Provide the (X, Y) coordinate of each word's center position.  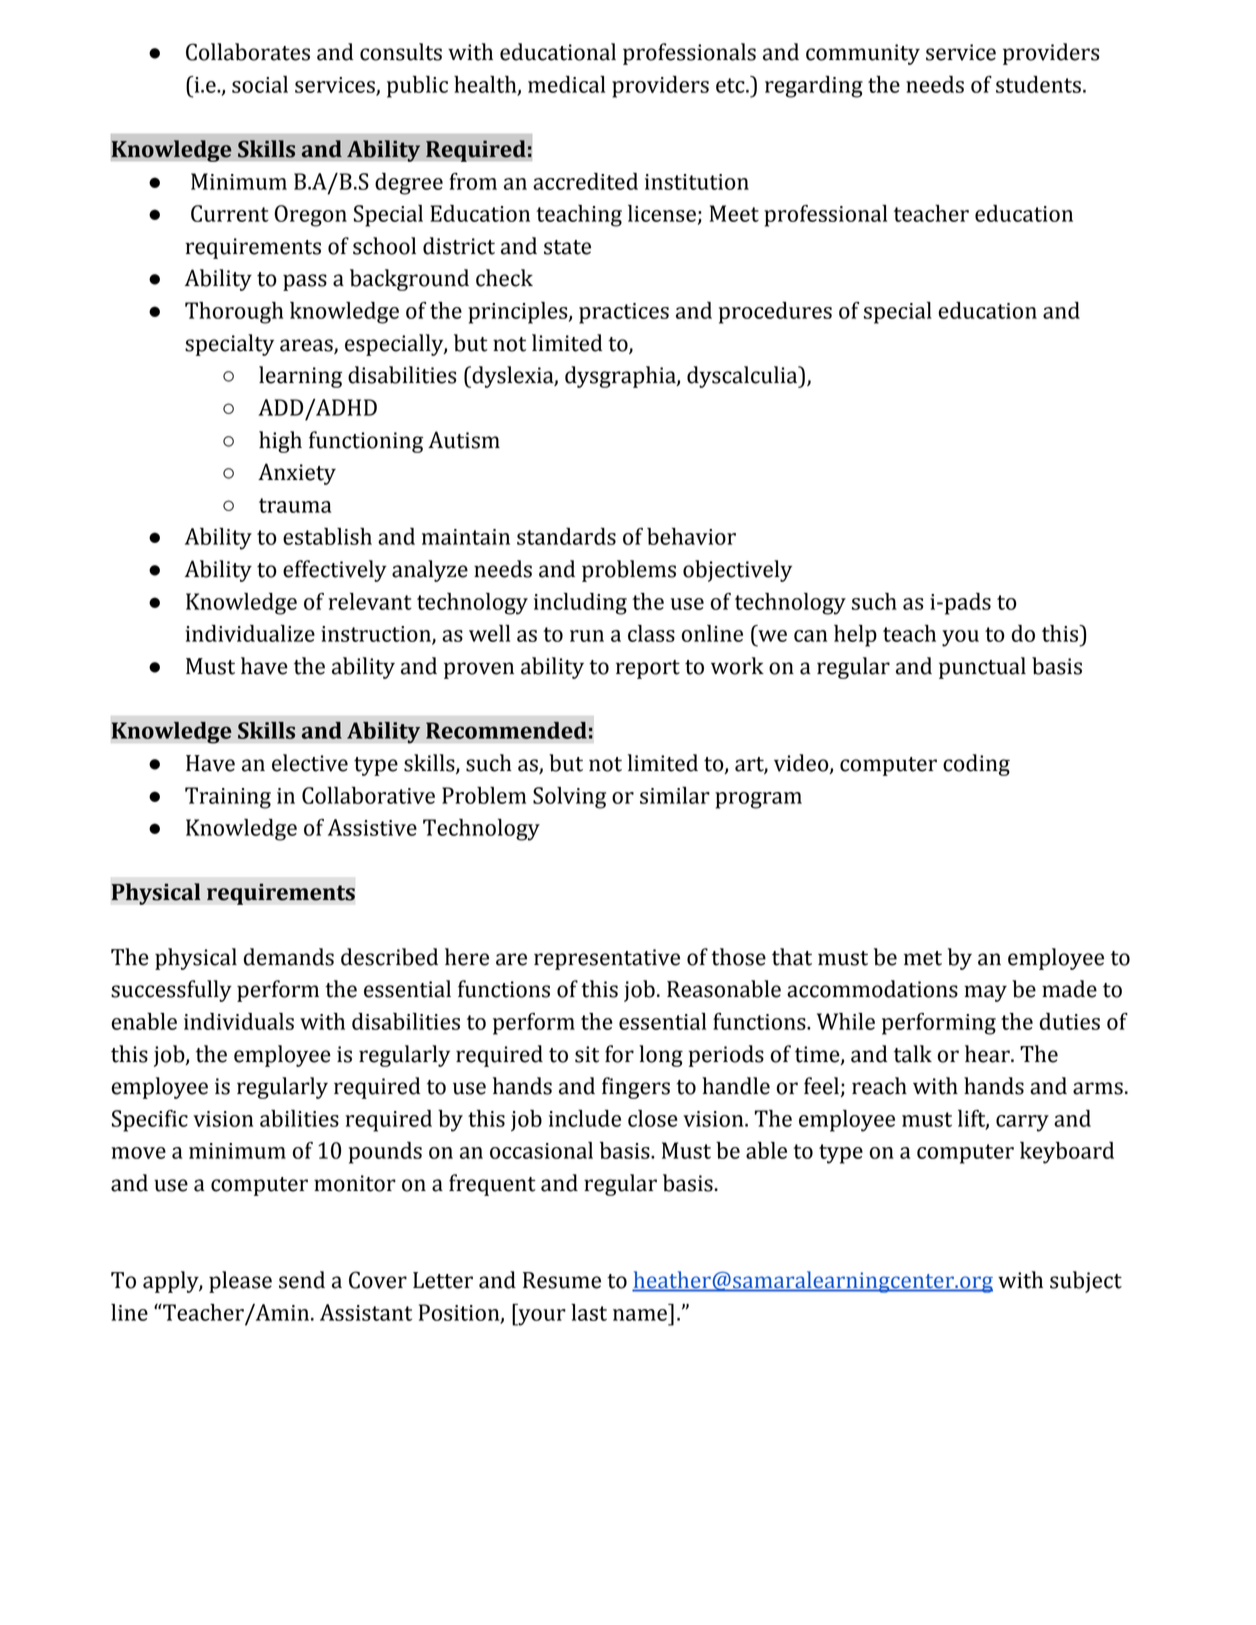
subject (1086, 1282)
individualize (250, 633)
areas (306, 345)
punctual (982, 668)
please (240, 1282)
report (648, 669)
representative (607, 959)
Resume (562, 1280)
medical (566, 84)
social (260, 84)
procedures (775, 313)
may (985, 993)
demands (289, 957)
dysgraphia (621, 377)
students (1038, 84)
